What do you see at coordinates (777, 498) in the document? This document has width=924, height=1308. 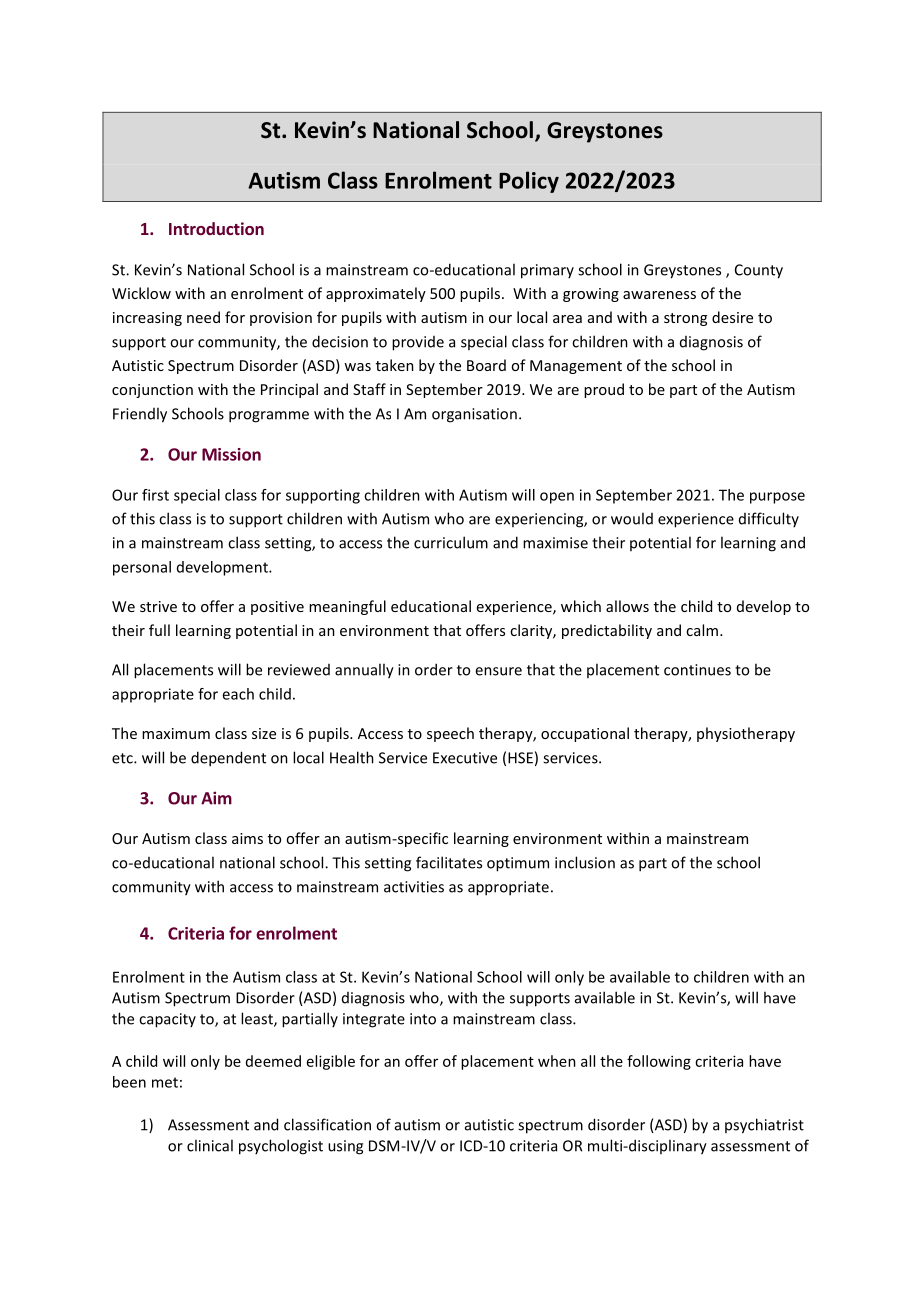 I see `purpose` at bounding box center [777, 498].
